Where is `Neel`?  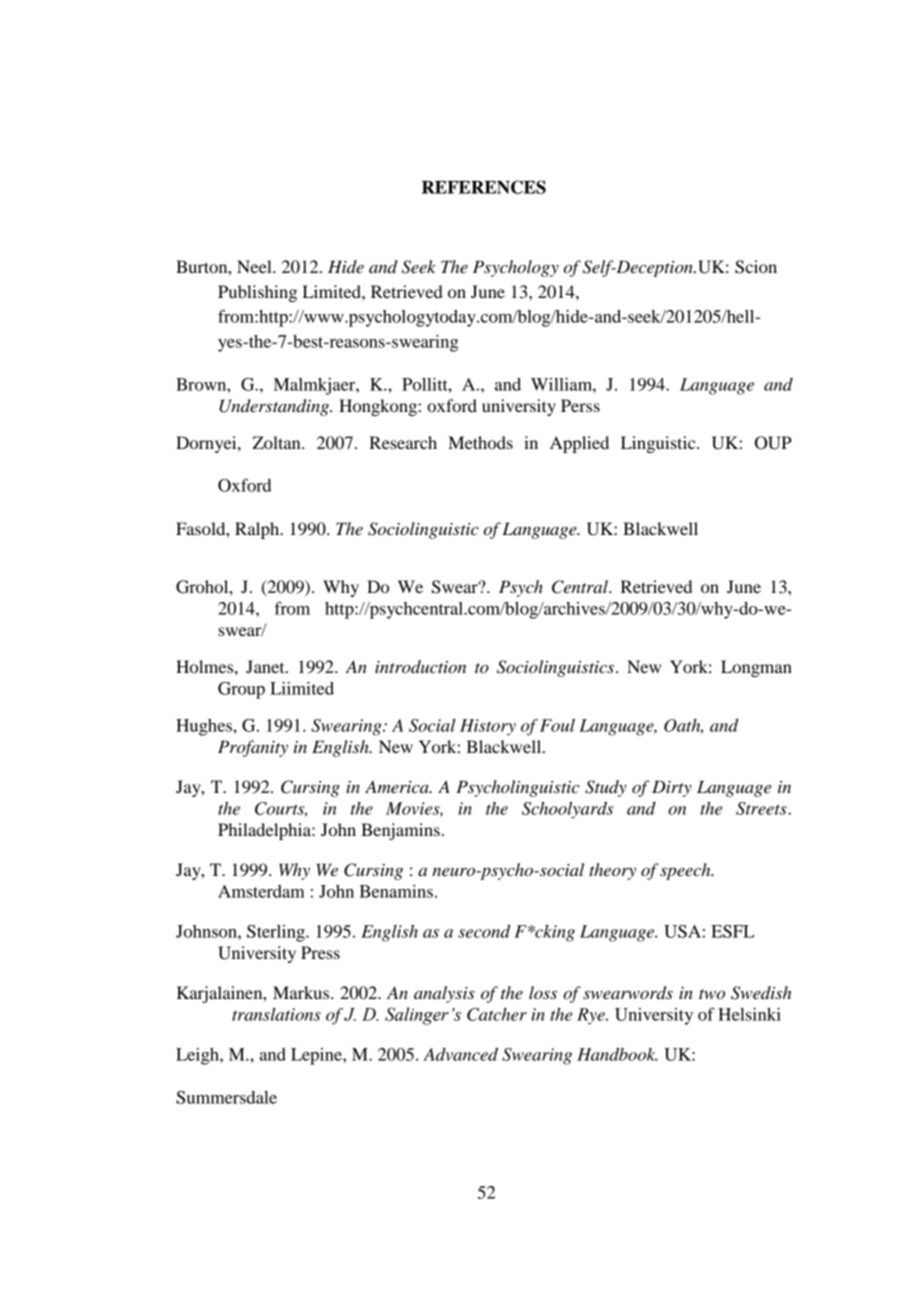 Neel is located at coordinates (255, 266).
